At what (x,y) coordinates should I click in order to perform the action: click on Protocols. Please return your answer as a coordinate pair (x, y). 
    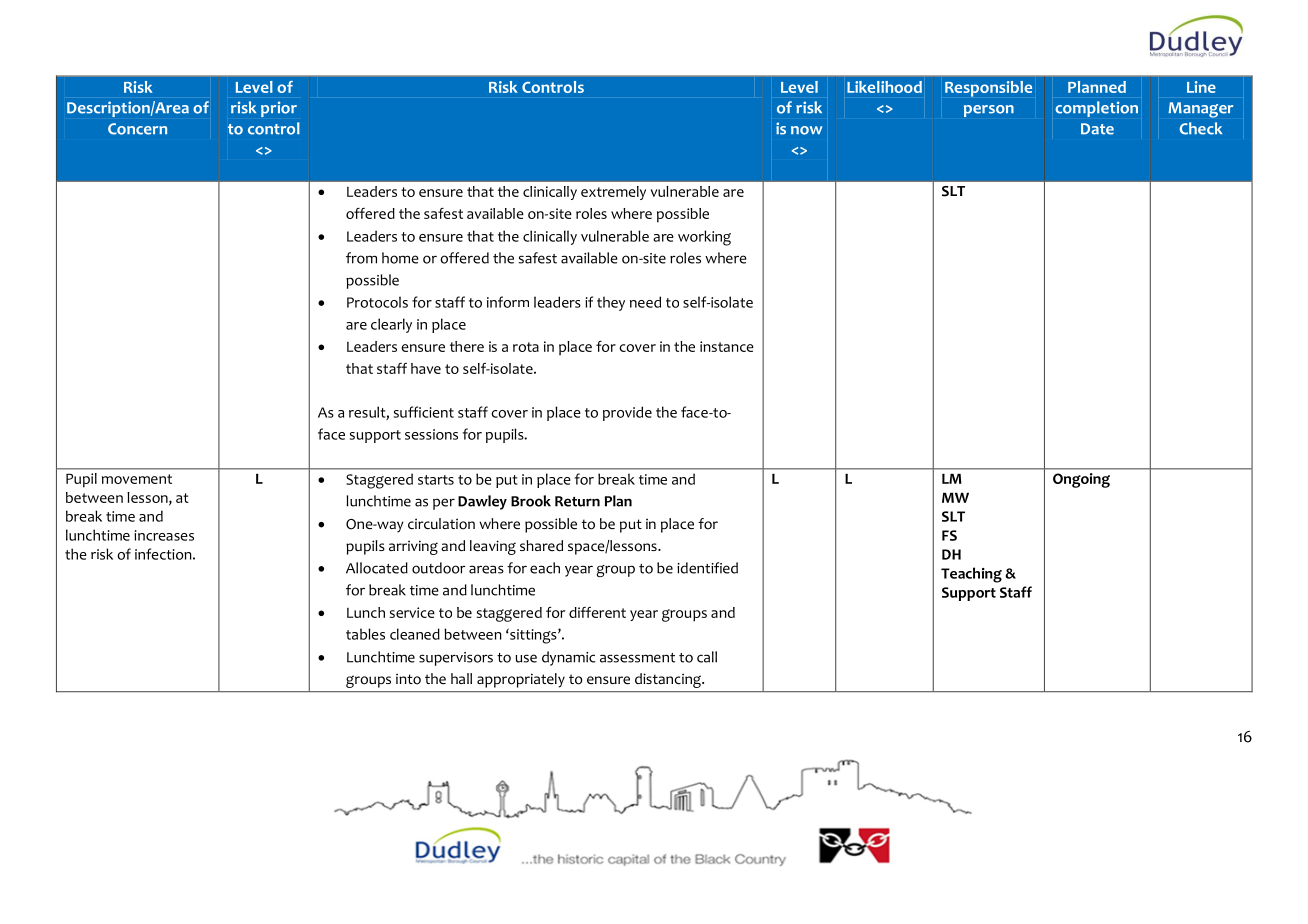
    Looking at the image, I should click on (377, 302).
